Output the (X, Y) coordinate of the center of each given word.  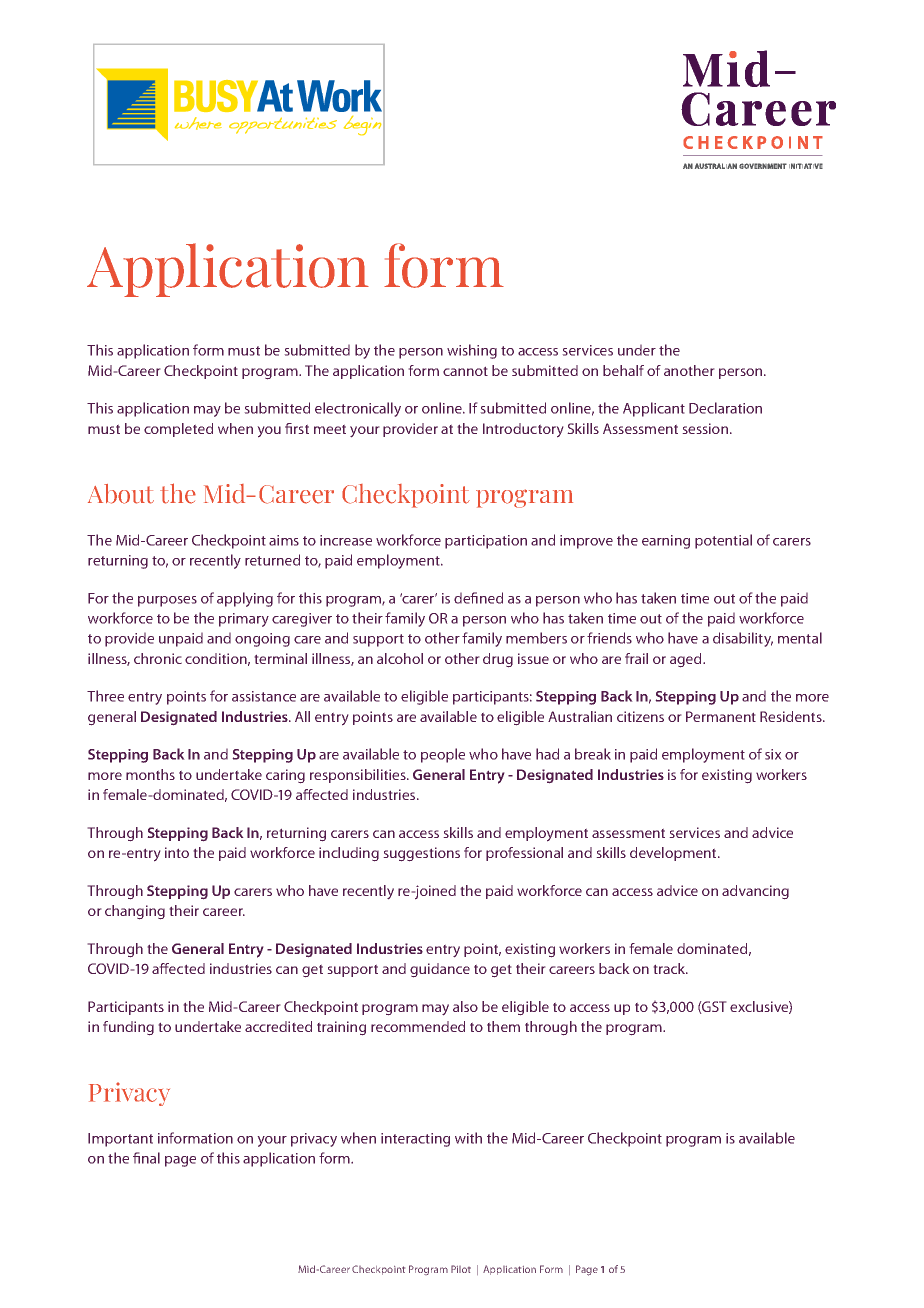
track (670, 968)
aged (687, 660)
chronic (158, 658)
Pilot (461, 1269)
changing (135, 912)
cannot (465, 371)
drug (498, 660)
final (146, 1158)
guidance (440, 970)
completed (178, 430)
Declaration (725, 408)
